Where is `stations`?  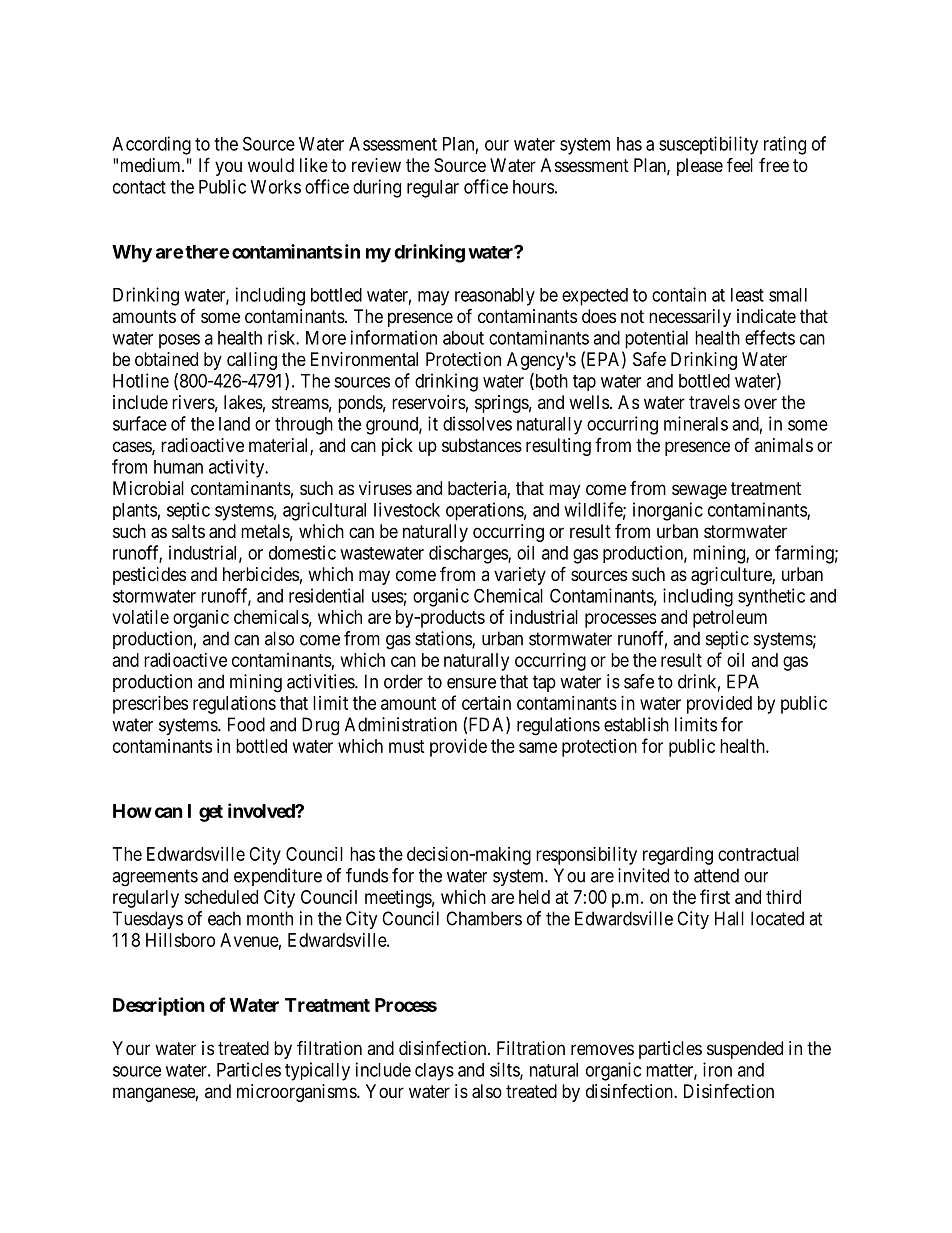
stations is located at coordinates (444, 639).
